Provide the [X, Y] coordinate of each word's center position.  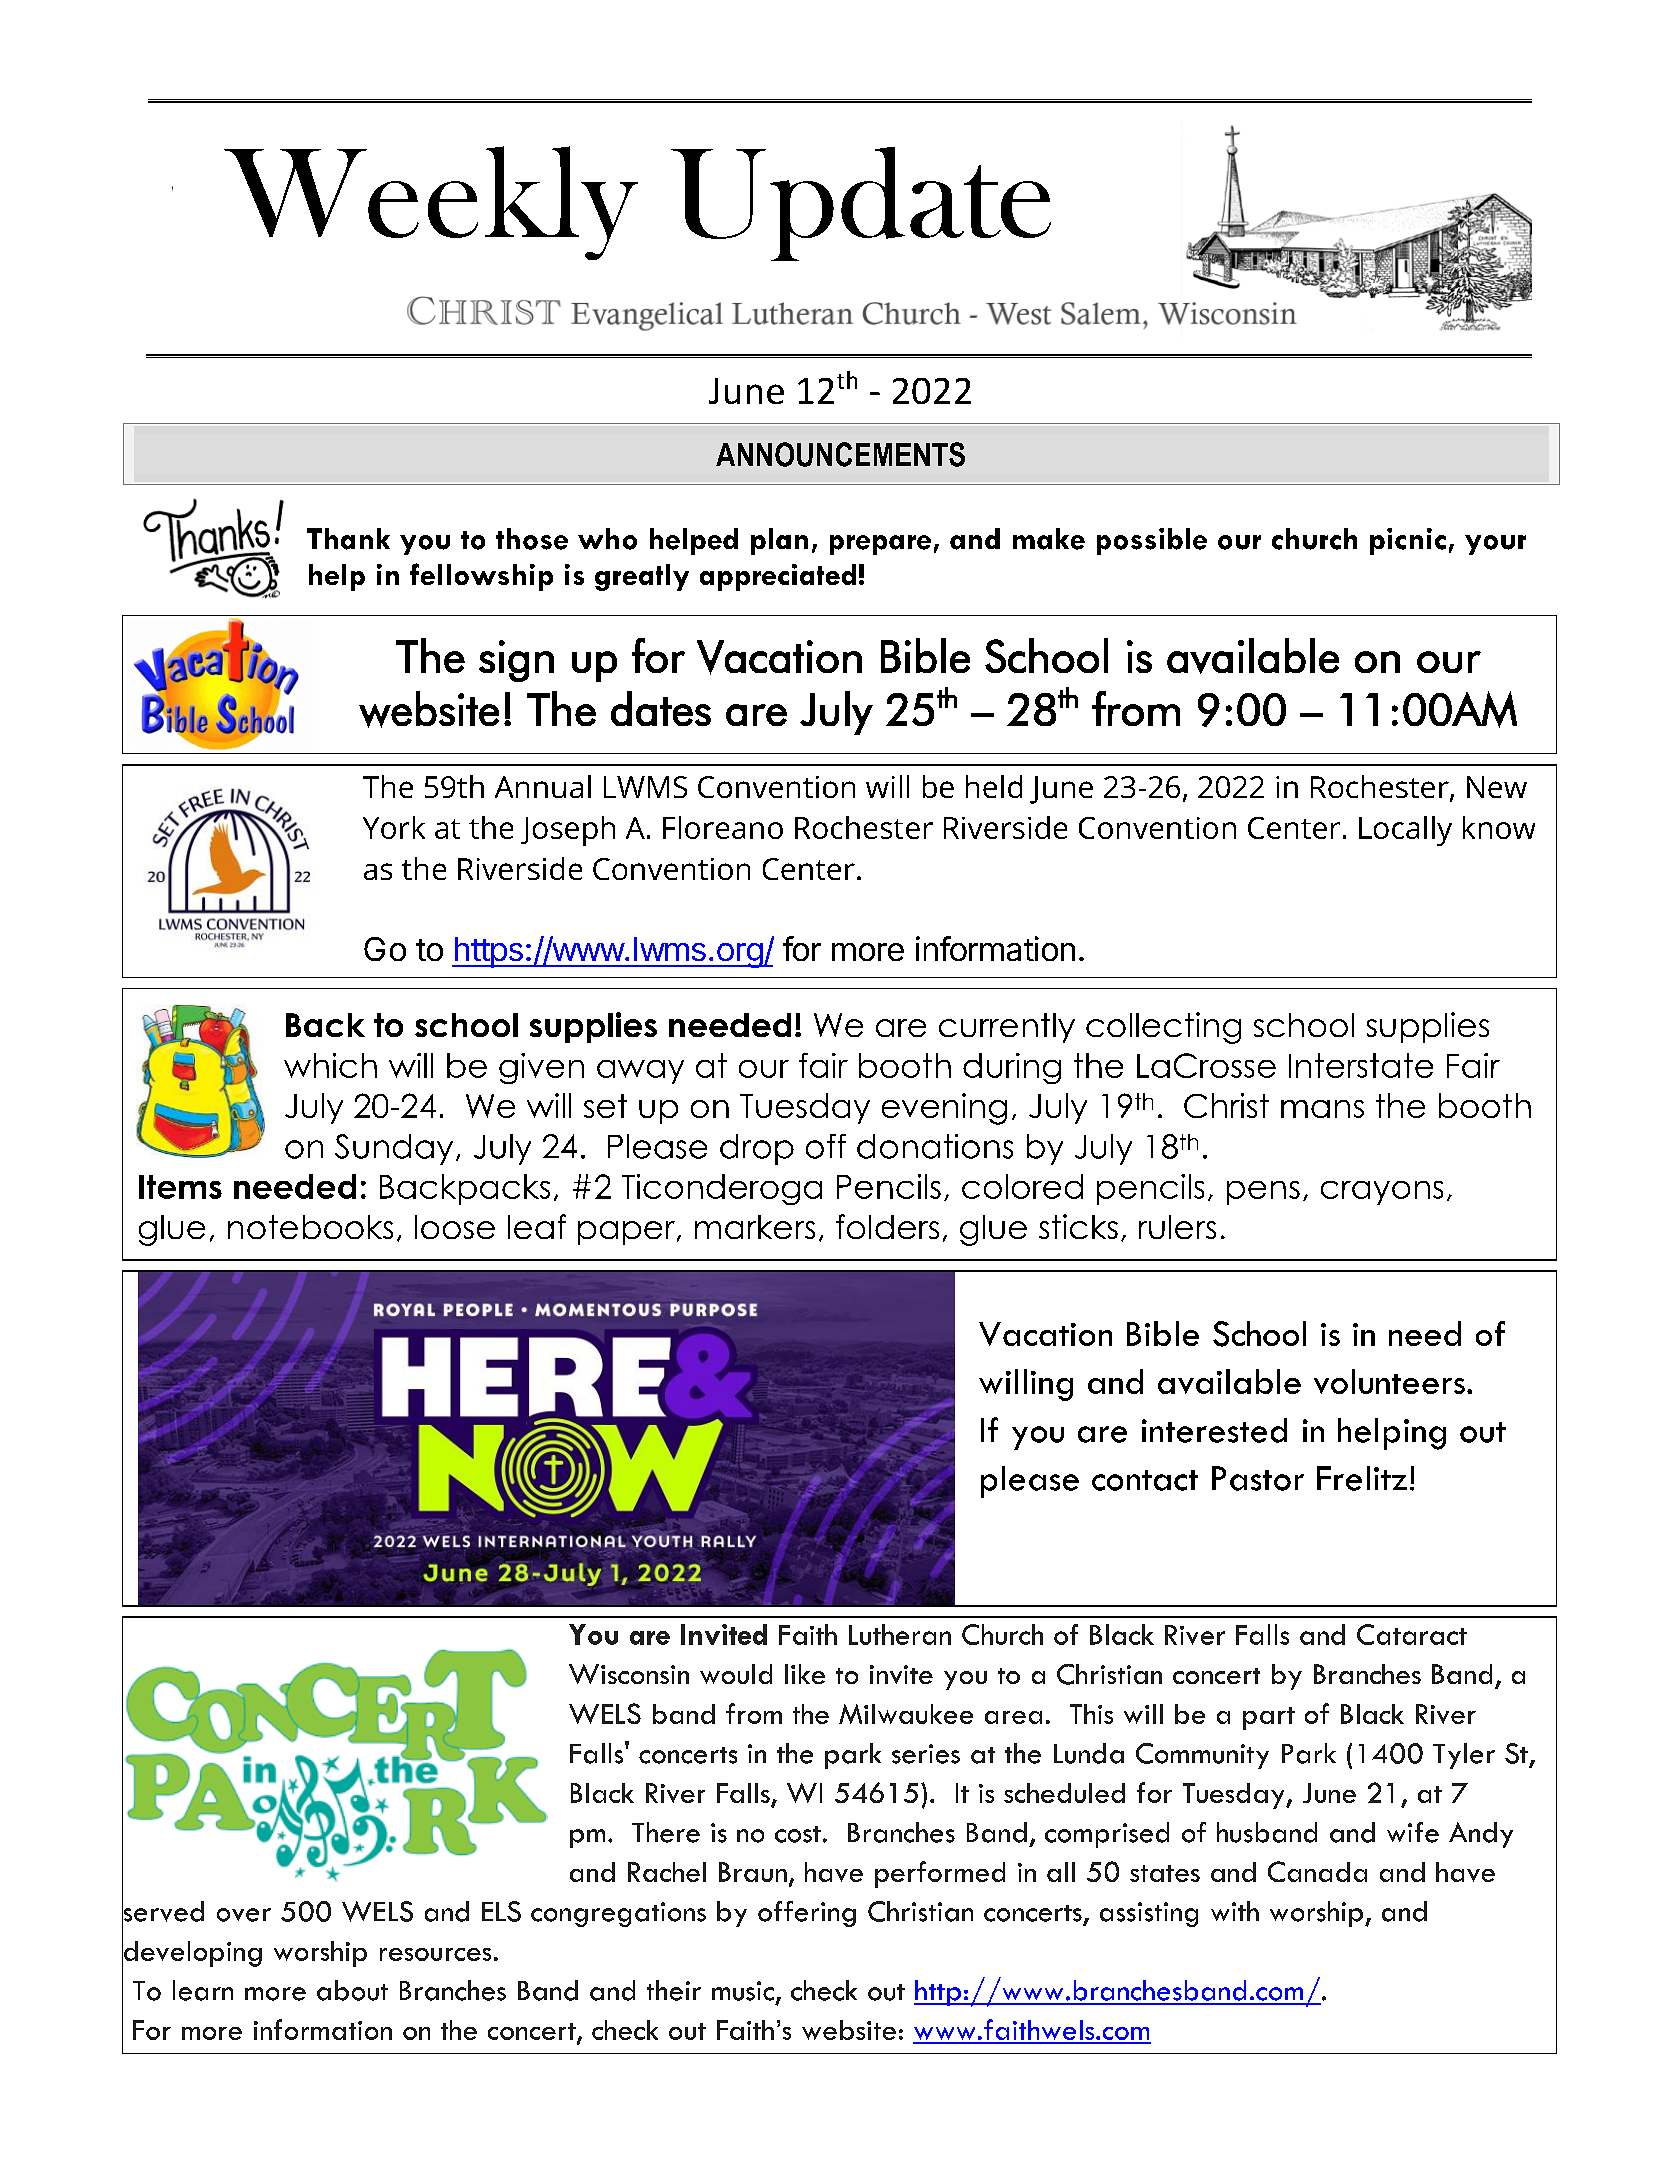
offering [807, 1914]
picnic [1408, 541]
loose [455, 1227]
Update [861, 204]
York [394, 827]
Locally [1405, 831]
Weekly [431, 203]
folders [887, 1226]
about [352, 1990]
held [994, 786]
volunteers [1389, 1381]
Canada [1317, 1871]
